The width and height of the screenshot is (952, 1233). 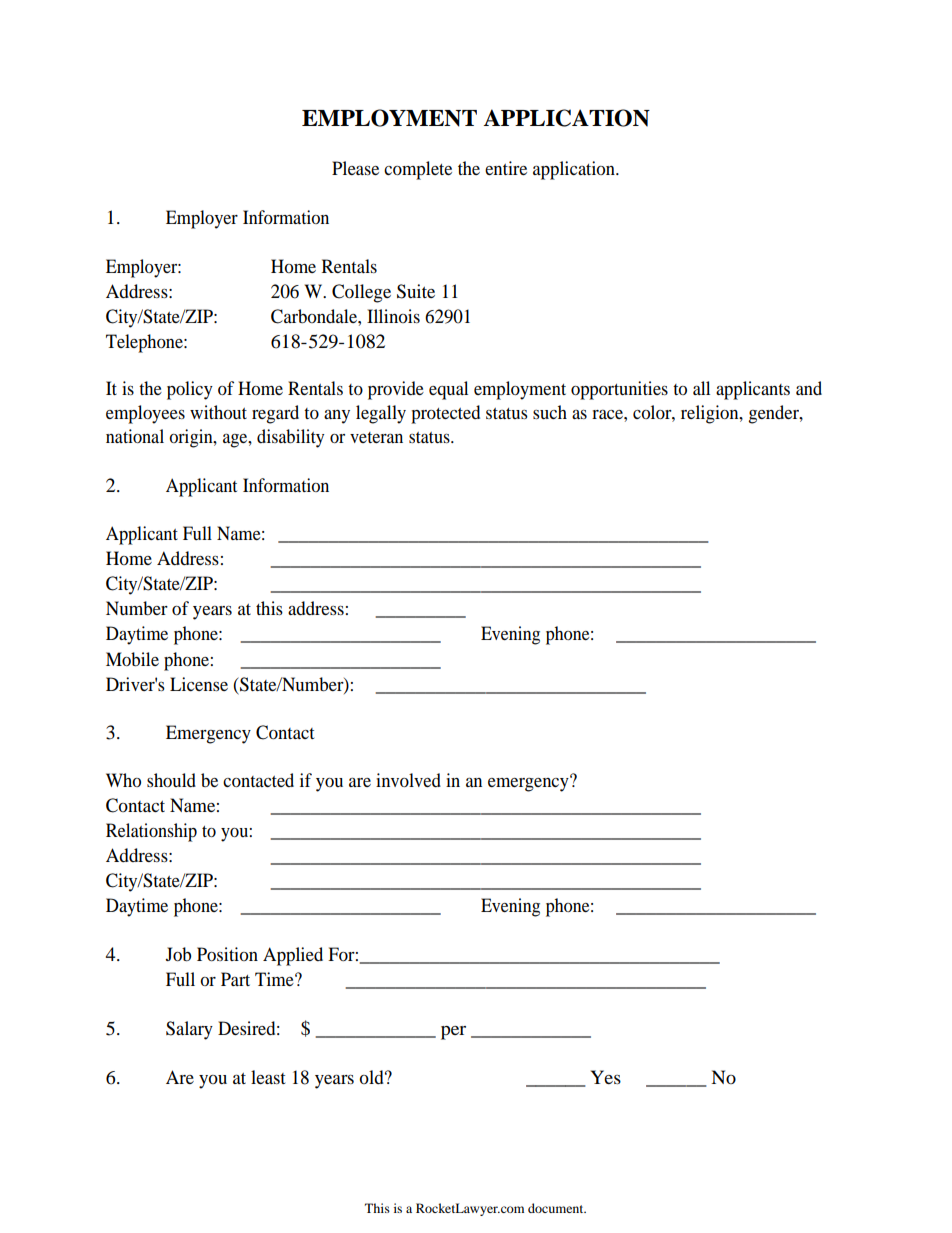 I want to click on License, so click(x=199, y=684).
